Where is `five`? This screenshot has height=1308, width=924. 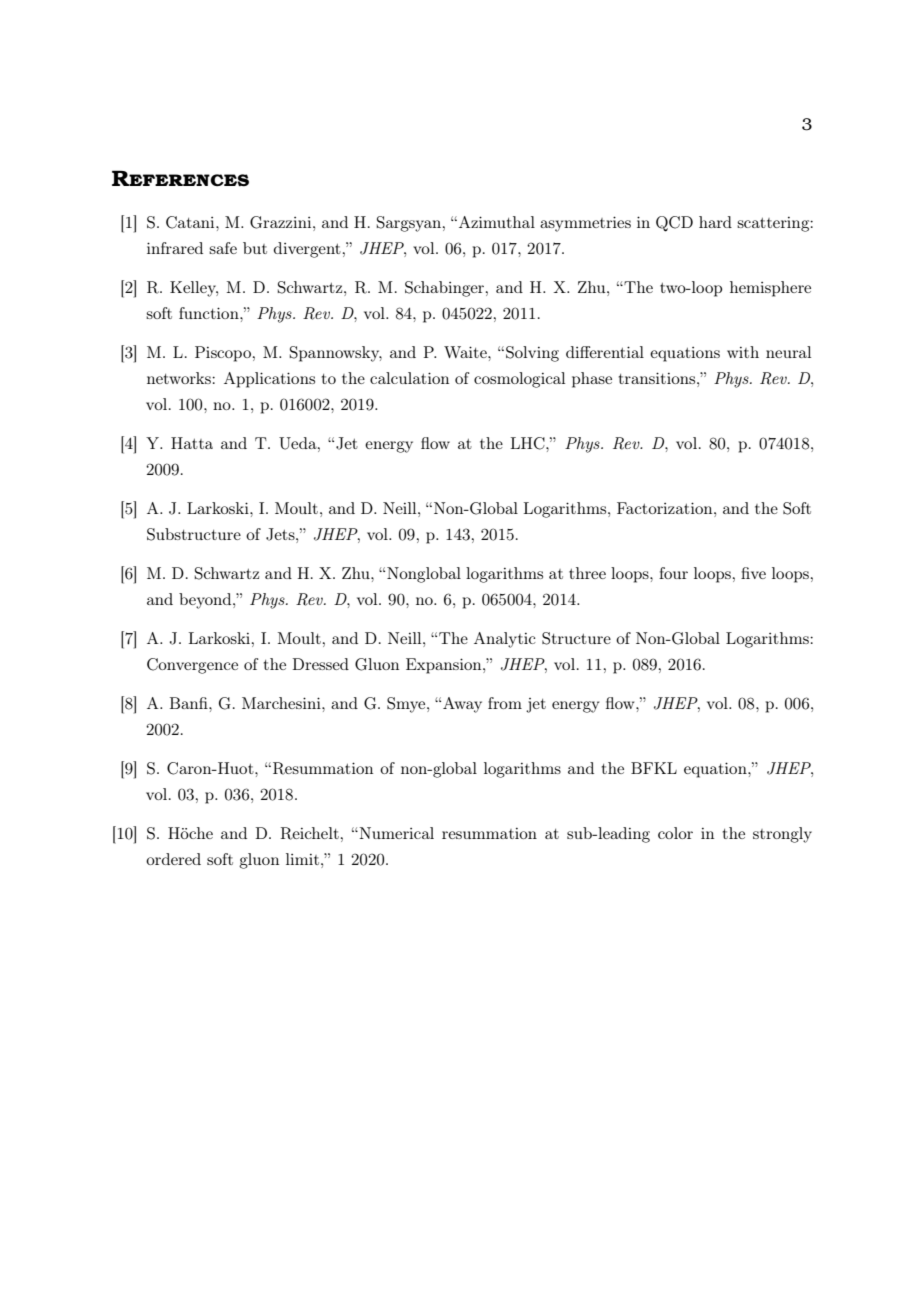
five is located at coordinates (753, 573).
